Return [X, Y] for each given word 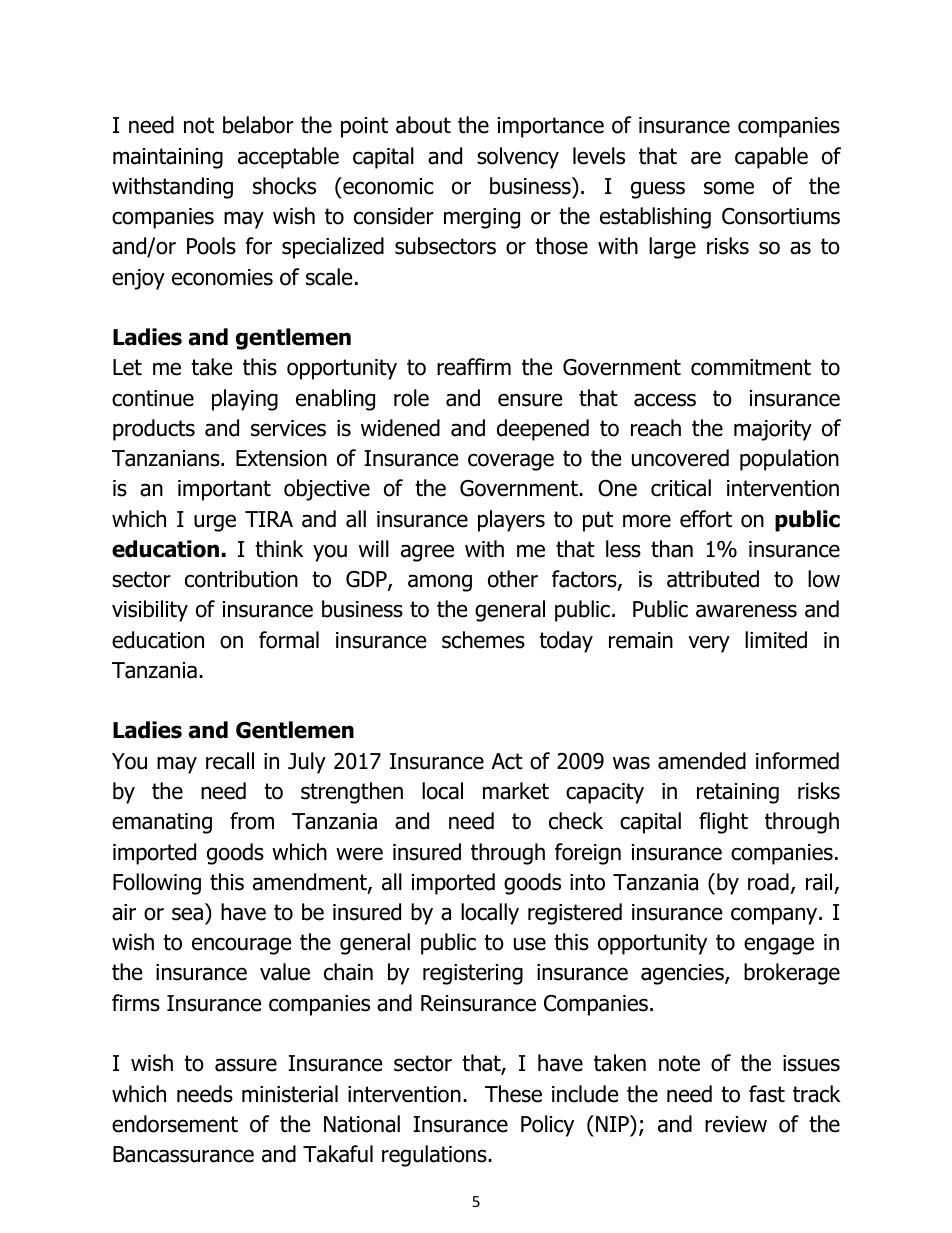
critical [681, 488]
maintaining [168, 158]
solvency [518, 158]
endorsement [175, 1124]
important [224, 490]
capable [771, 158]
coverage [511, 462]
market [516, 791]
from [252, 821]
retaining [738, 793]
